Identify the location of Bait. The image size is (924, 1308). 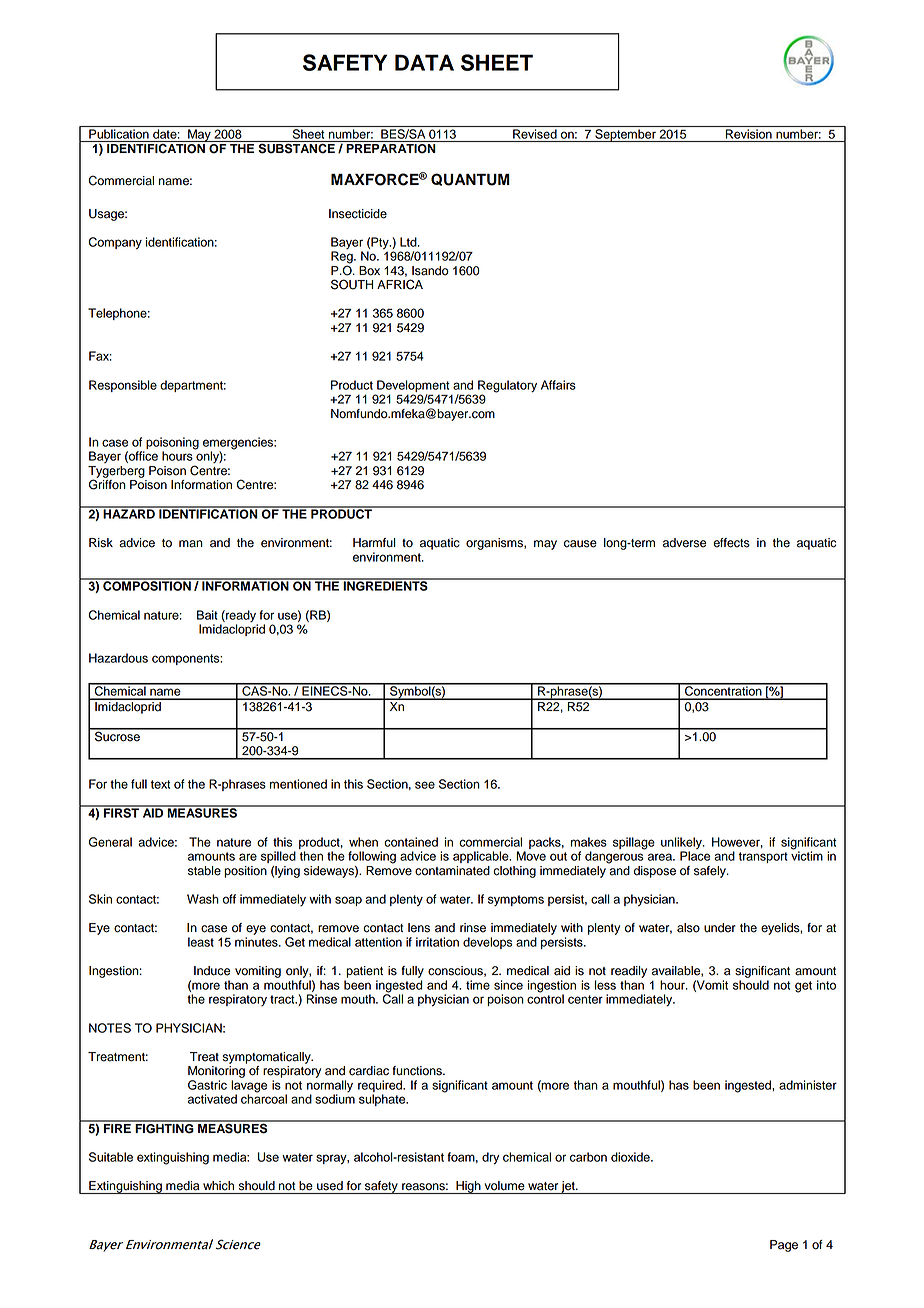
(207, 615).
